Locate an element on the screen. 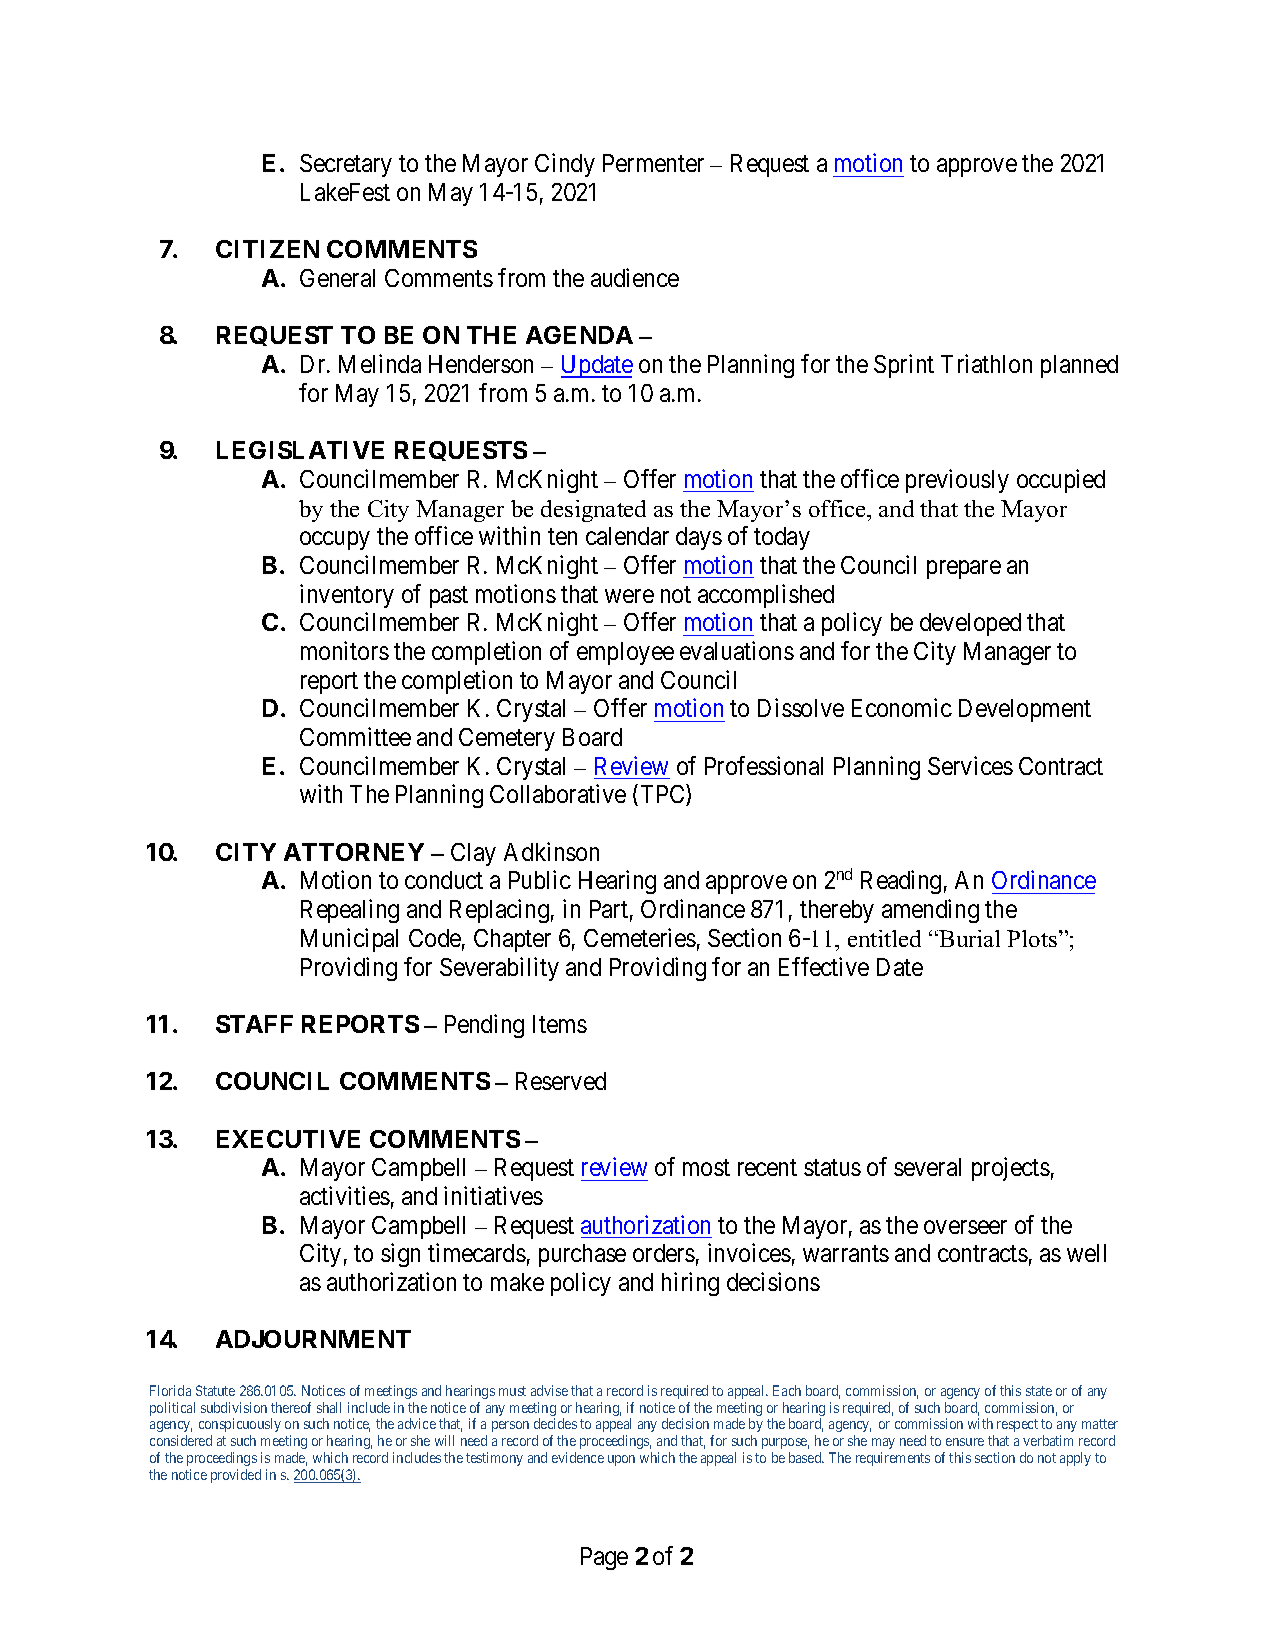 This screenshot has height=1646, width=1272. CITIZEN is located at coordinates (267, 249).
